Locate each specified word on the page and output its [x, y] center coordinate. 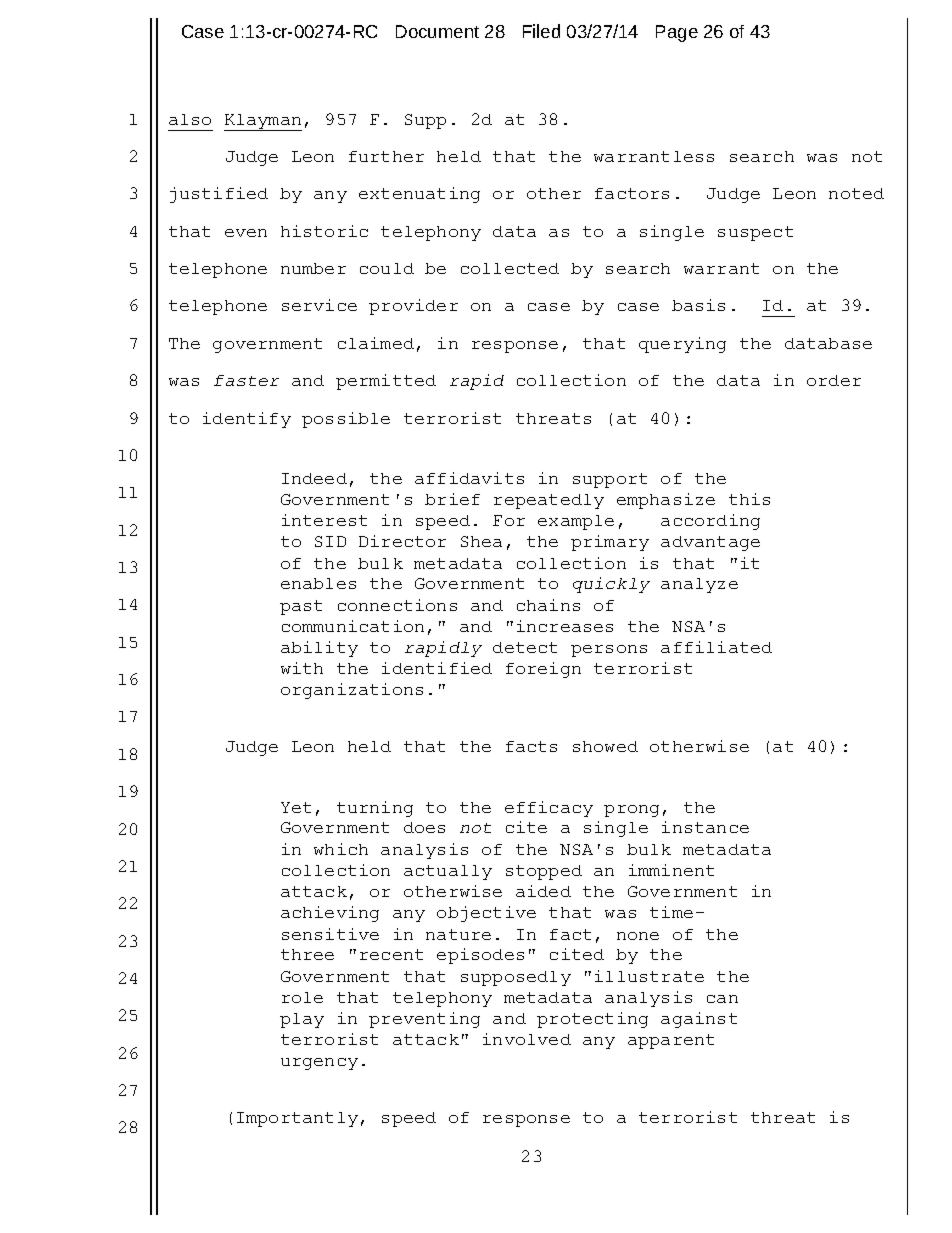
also [190, 119]
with [302, 668]
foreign [543, 670]
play [302, 1020]
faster [246, 380]
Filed [541, 31]
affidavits [469, 478]
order [834, 380]
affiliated [716, 647]
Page [677, 33]
